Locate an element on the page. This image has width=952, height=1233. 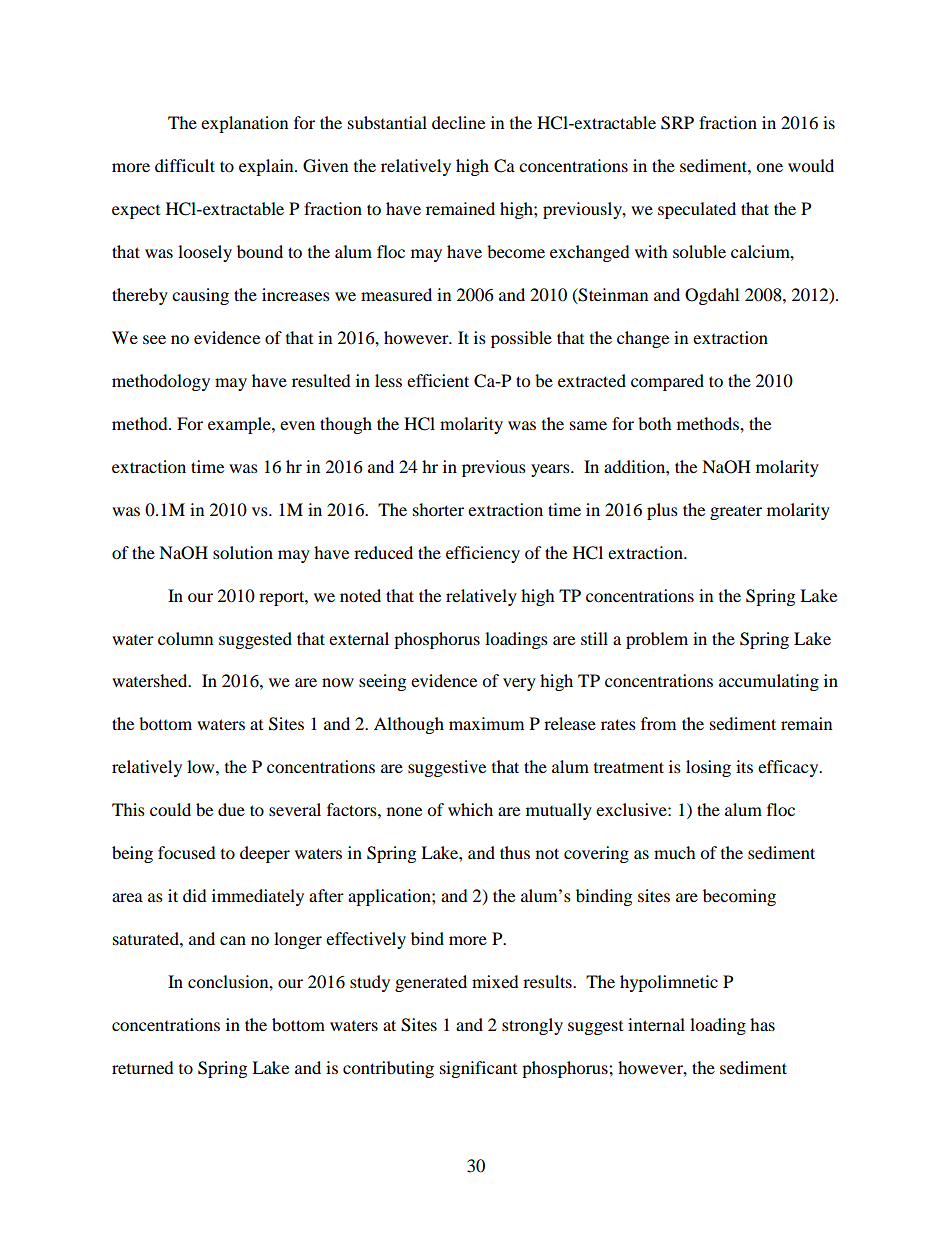
becoming is located at coordinates (739, 897).
